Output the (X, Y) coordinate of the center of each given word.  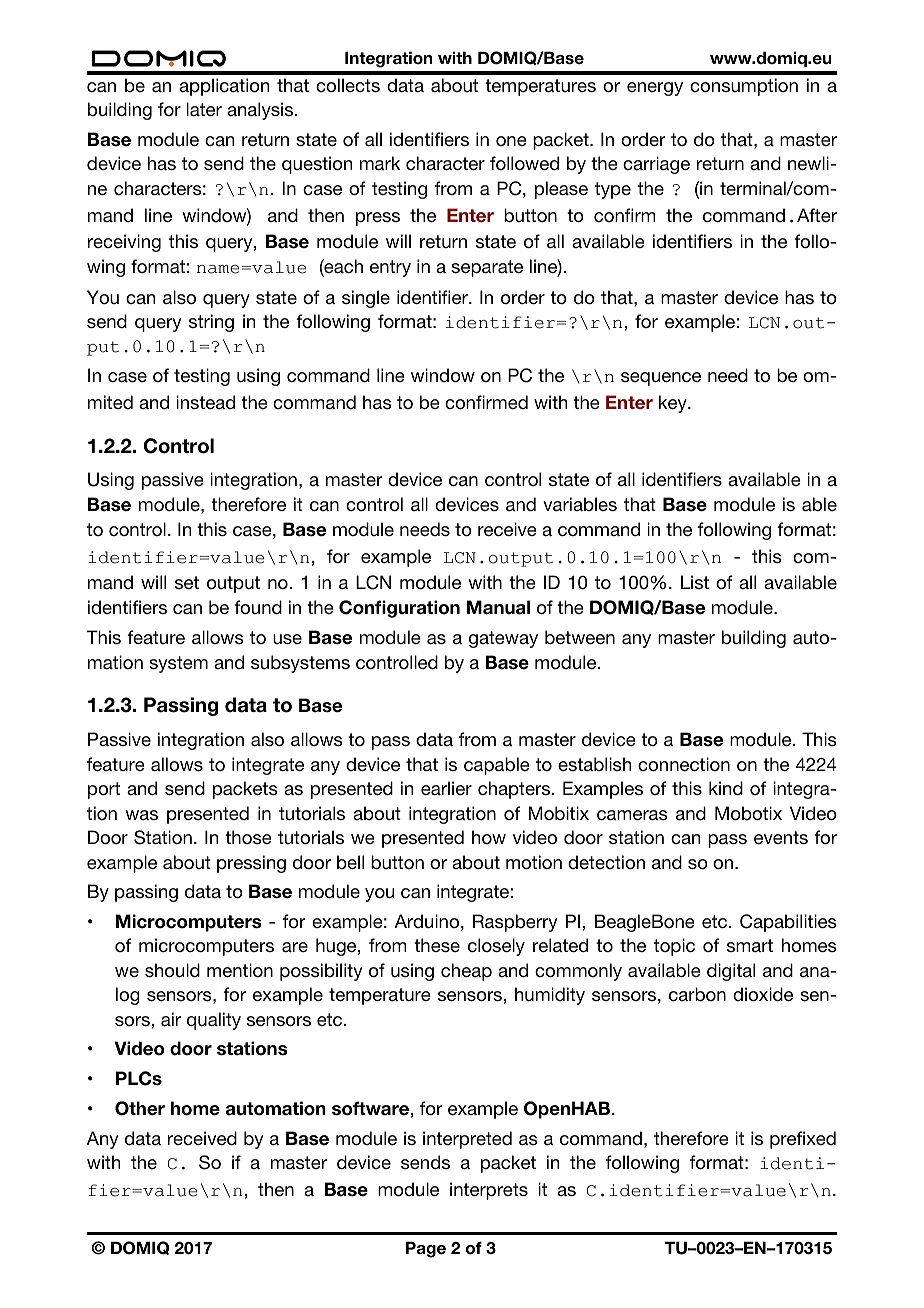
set (187, 582)
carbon (697, 994)
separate (487, 268)
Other (140, 1108)
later (204, 109)
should (172, 970)
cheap (466, 972)
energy (655, 89)
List (695, 582)
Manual (498, 607)
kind (726, 788)
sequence (661, 379)
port (104, 790)
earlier (446, 788)
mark (380, 163)
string (211, 323)
